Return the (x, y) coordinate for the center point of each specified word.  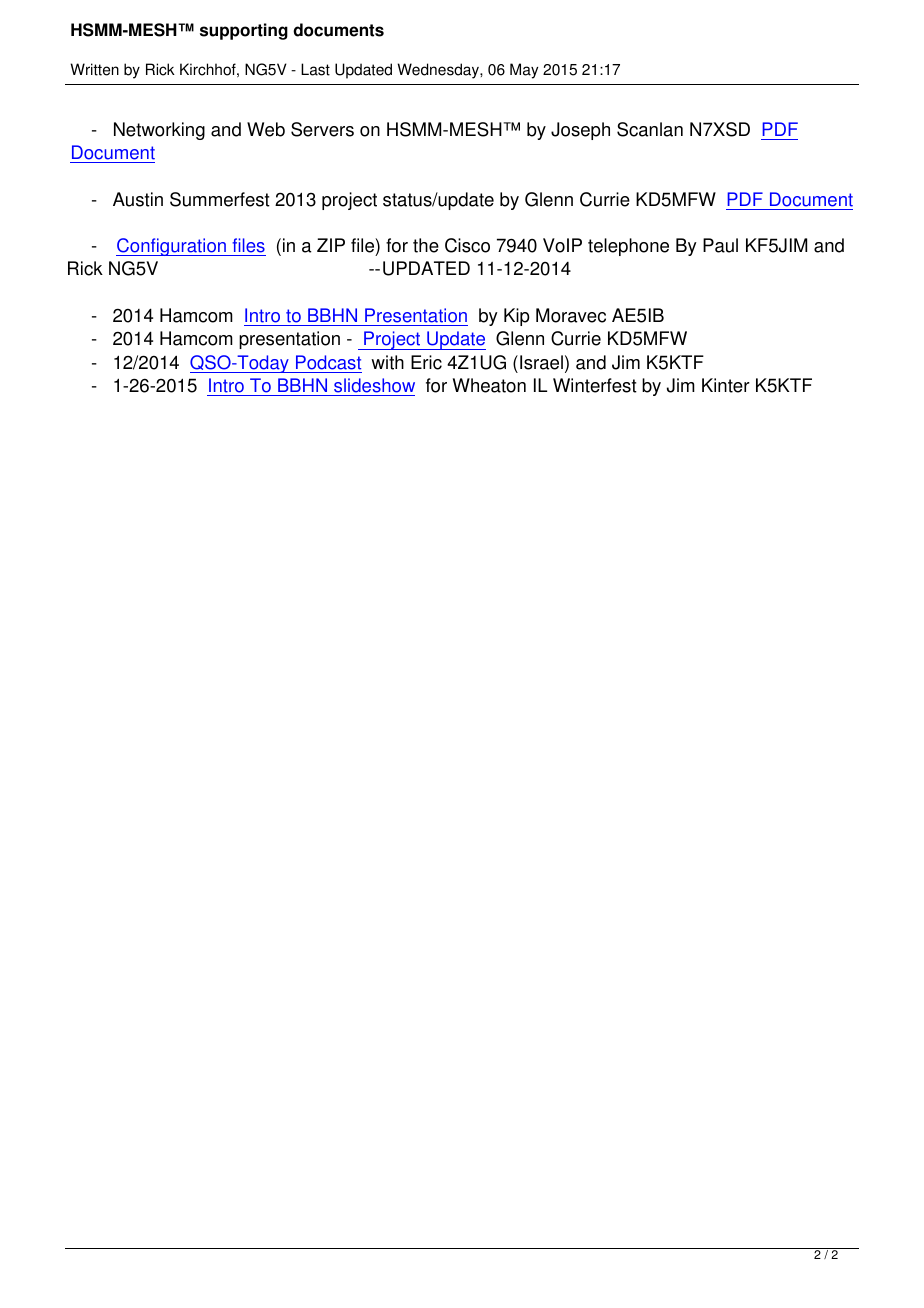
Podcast (328, 362)
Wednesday (439, 71)
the (426, 245)
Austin (138, 199)
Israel (541, 362)
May (524, 71)
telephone (628, 247)
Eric (426, 362)
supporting (244, 31)
